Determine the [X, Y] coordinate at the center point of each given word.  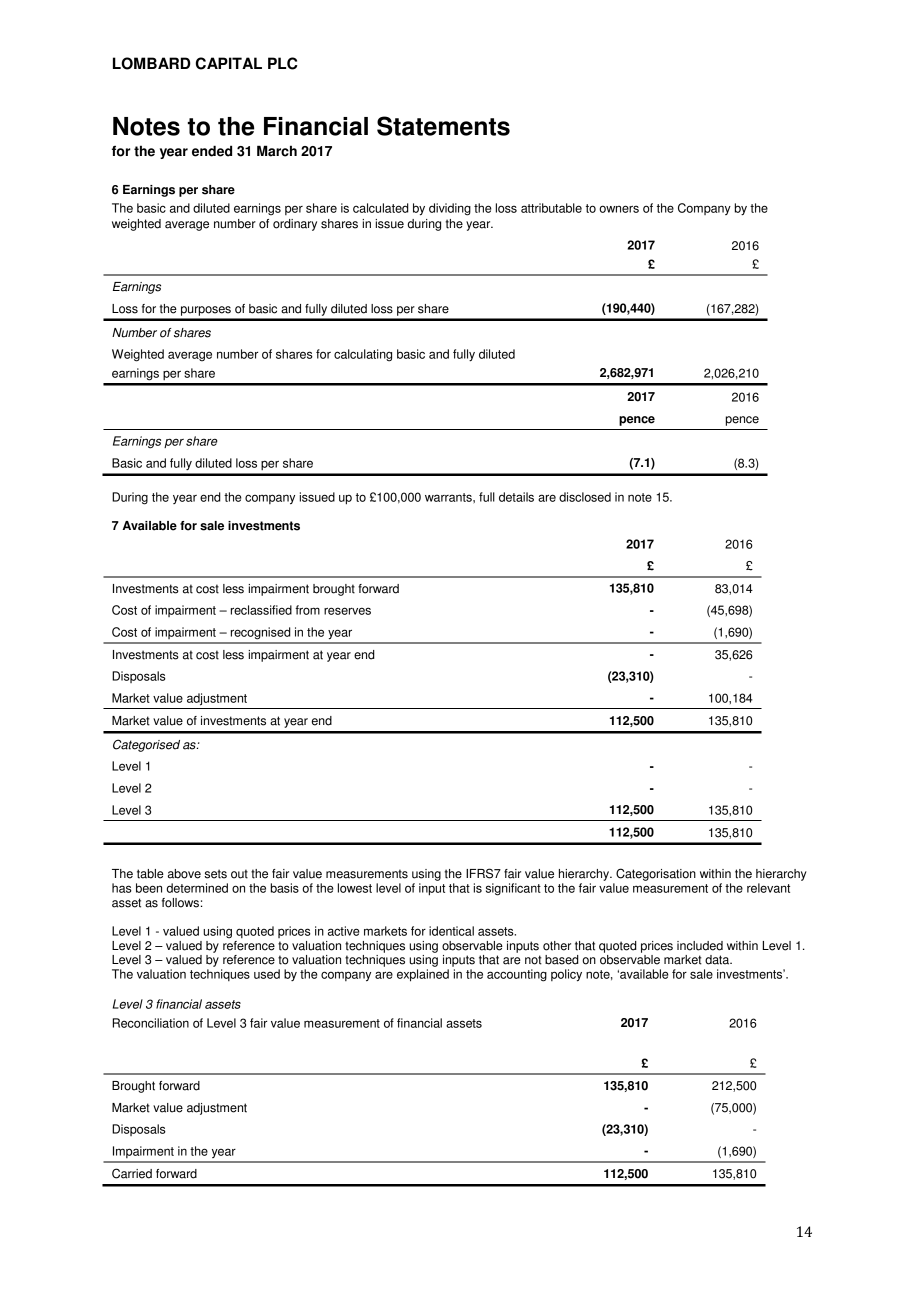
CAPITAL [229, 63]
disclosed [585, 497]
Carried [132, 1173]
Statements [443, 126]
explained [423, 975]
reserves [347, 611]
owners [619, 209]
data [718, 960]
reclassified [261, 610]
